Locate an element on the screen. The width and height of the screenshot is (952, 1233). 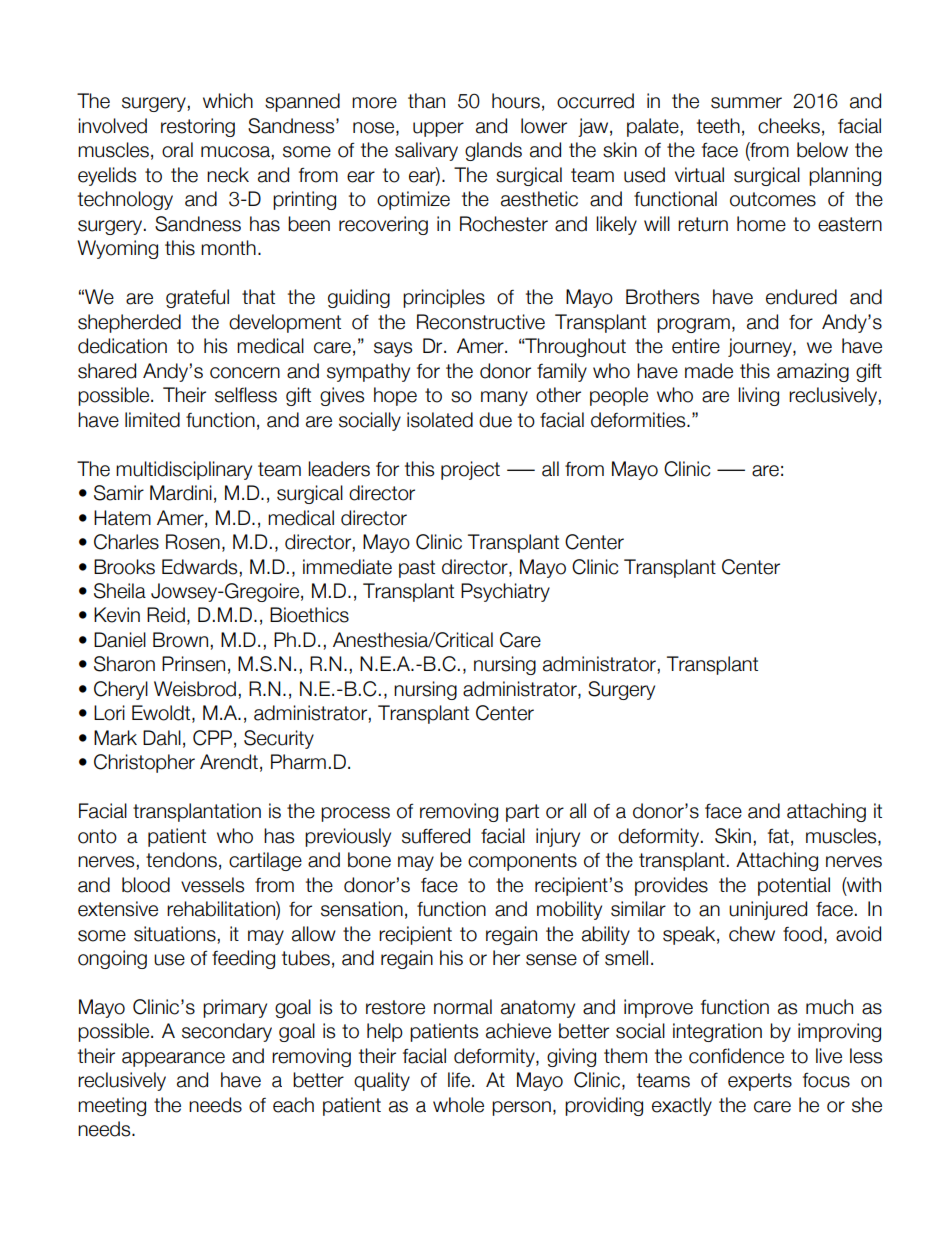
restoring is located at coordinates (198, 127).
